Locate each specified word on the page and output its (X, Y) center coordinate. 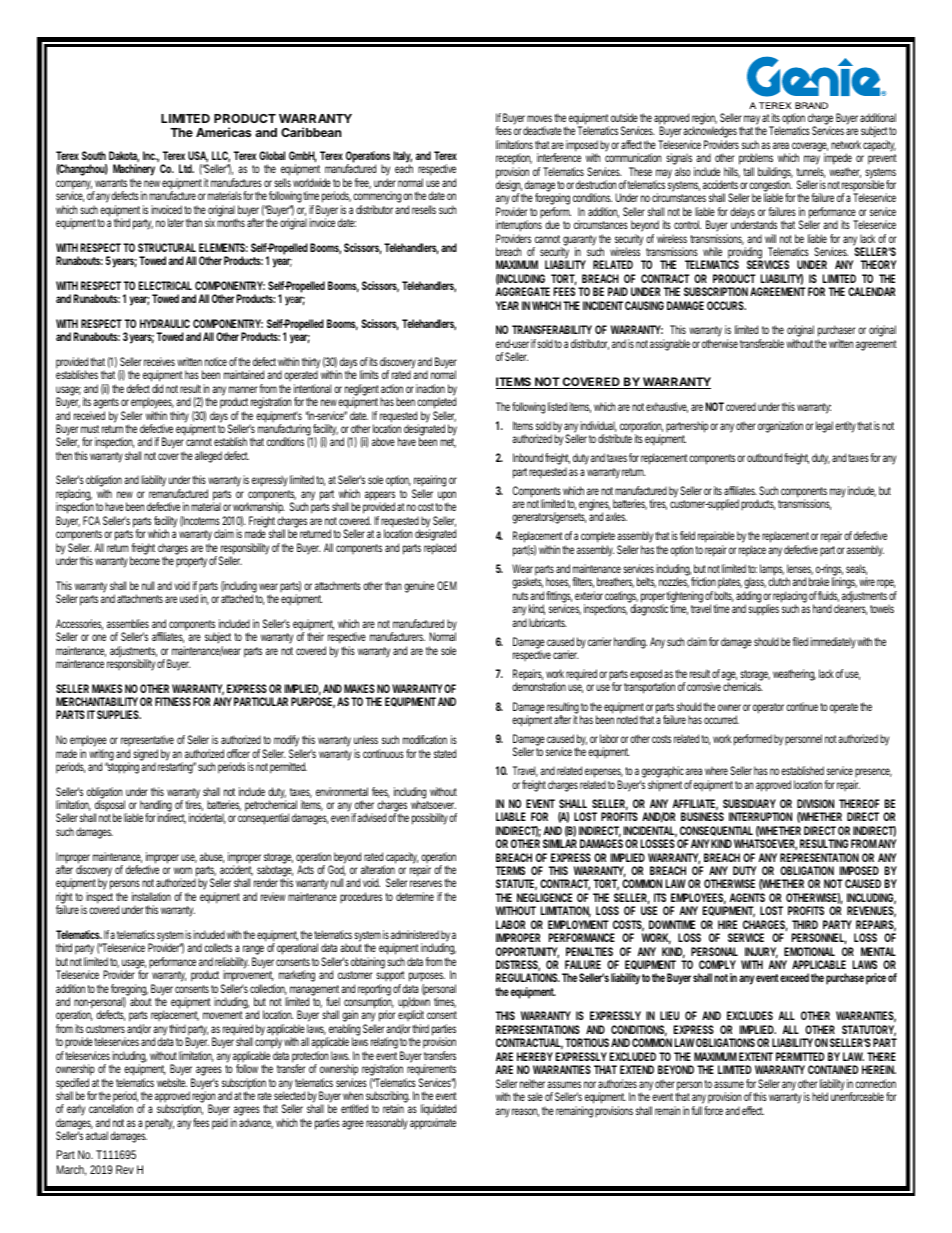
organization (780, 427)
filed (800, 641)
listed (557, 406)
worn (183, 870)
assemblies (128, 623)
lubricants (548, 622)
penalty (159, 1124)
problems (756, 159)
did (157, 388)
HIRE (727, 924)
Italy (403, 158)
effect (753, 1110)
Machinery (134, 171)
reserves (426, 883)
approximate (433, 1124)
